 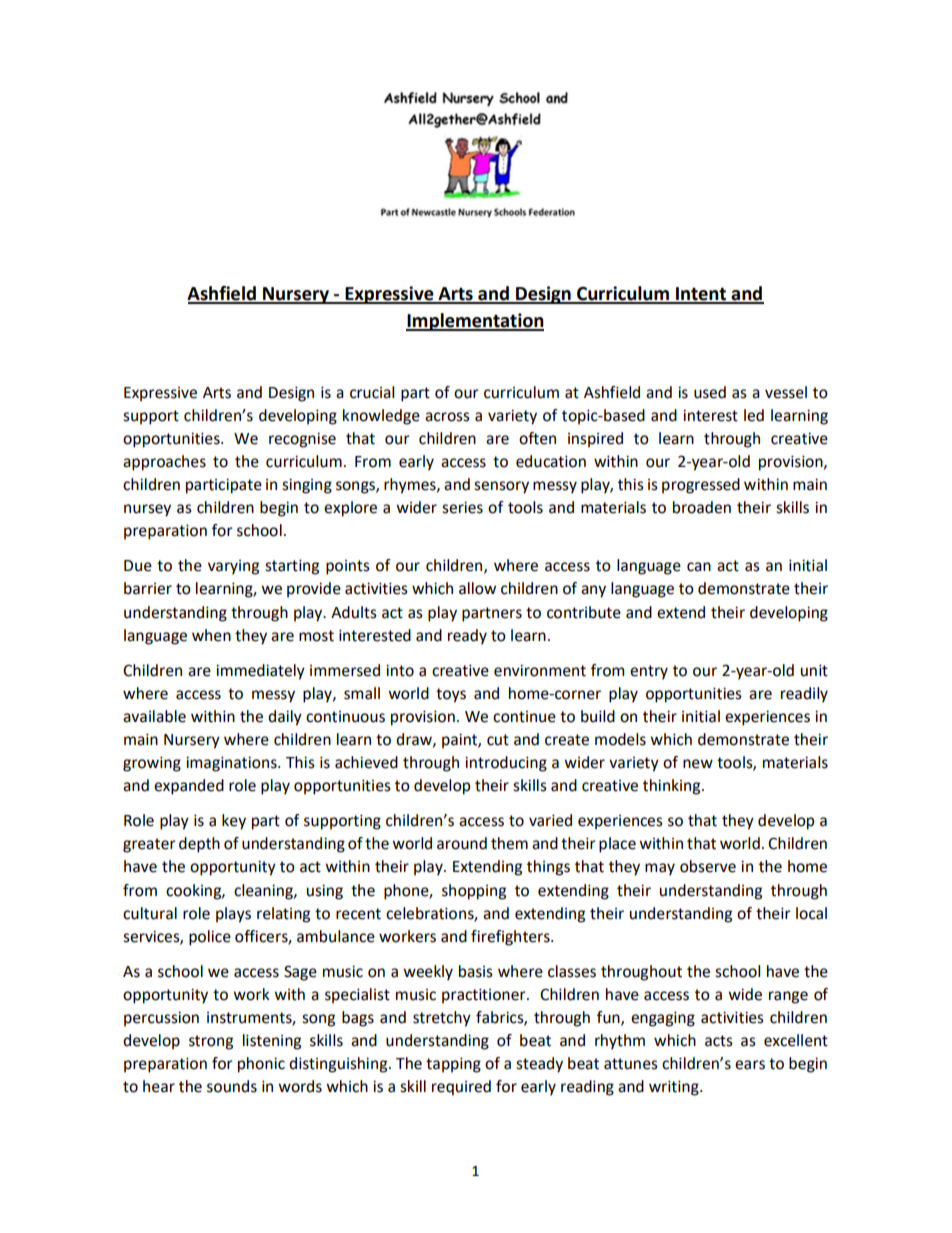 What do you see at coordinates (451, 695) in the page?
I see `toys` at bounding box center [451, 695].
